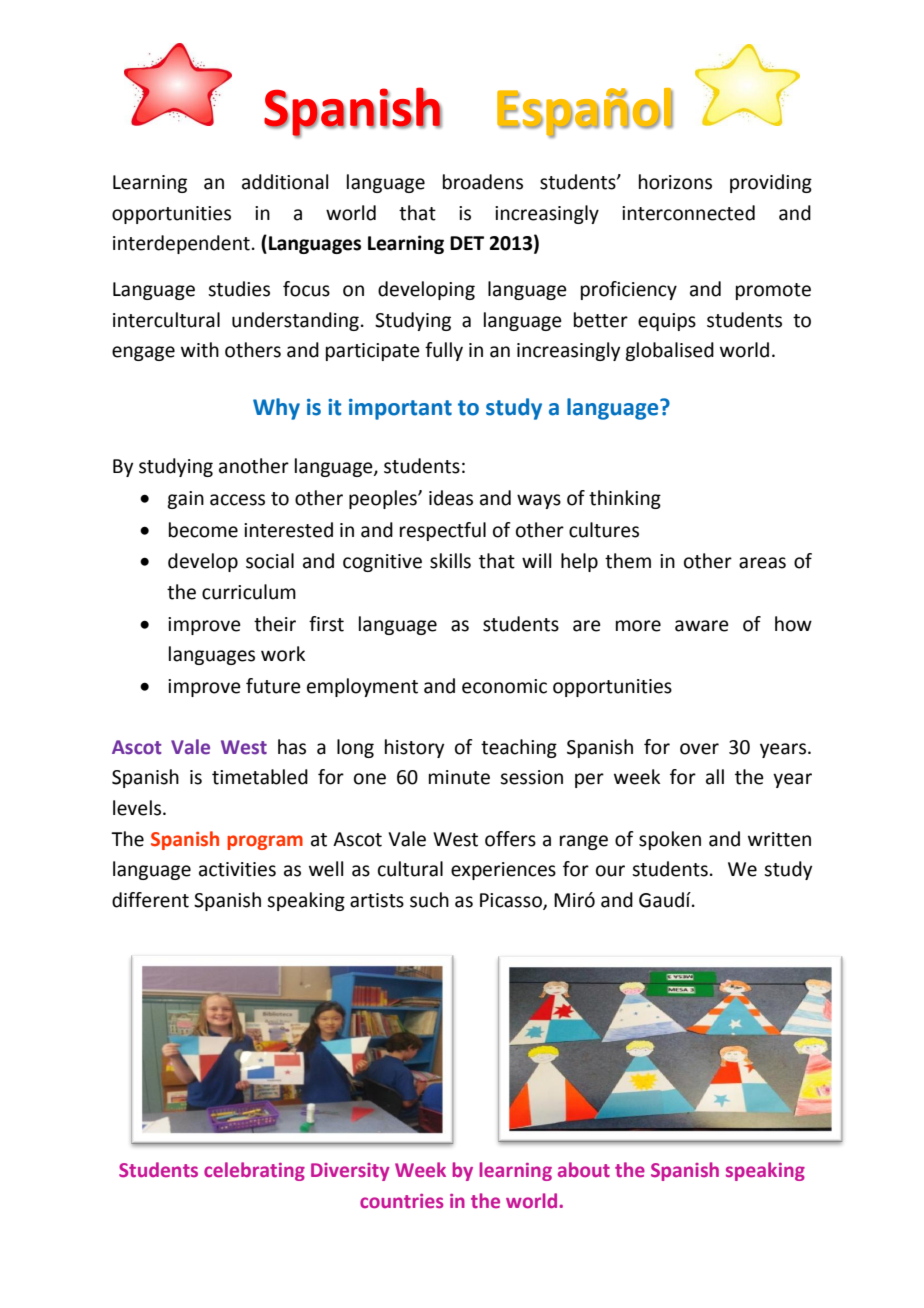  Describe the element at coordinates (203, 530) in the screenshot. I see `become` at that location.
